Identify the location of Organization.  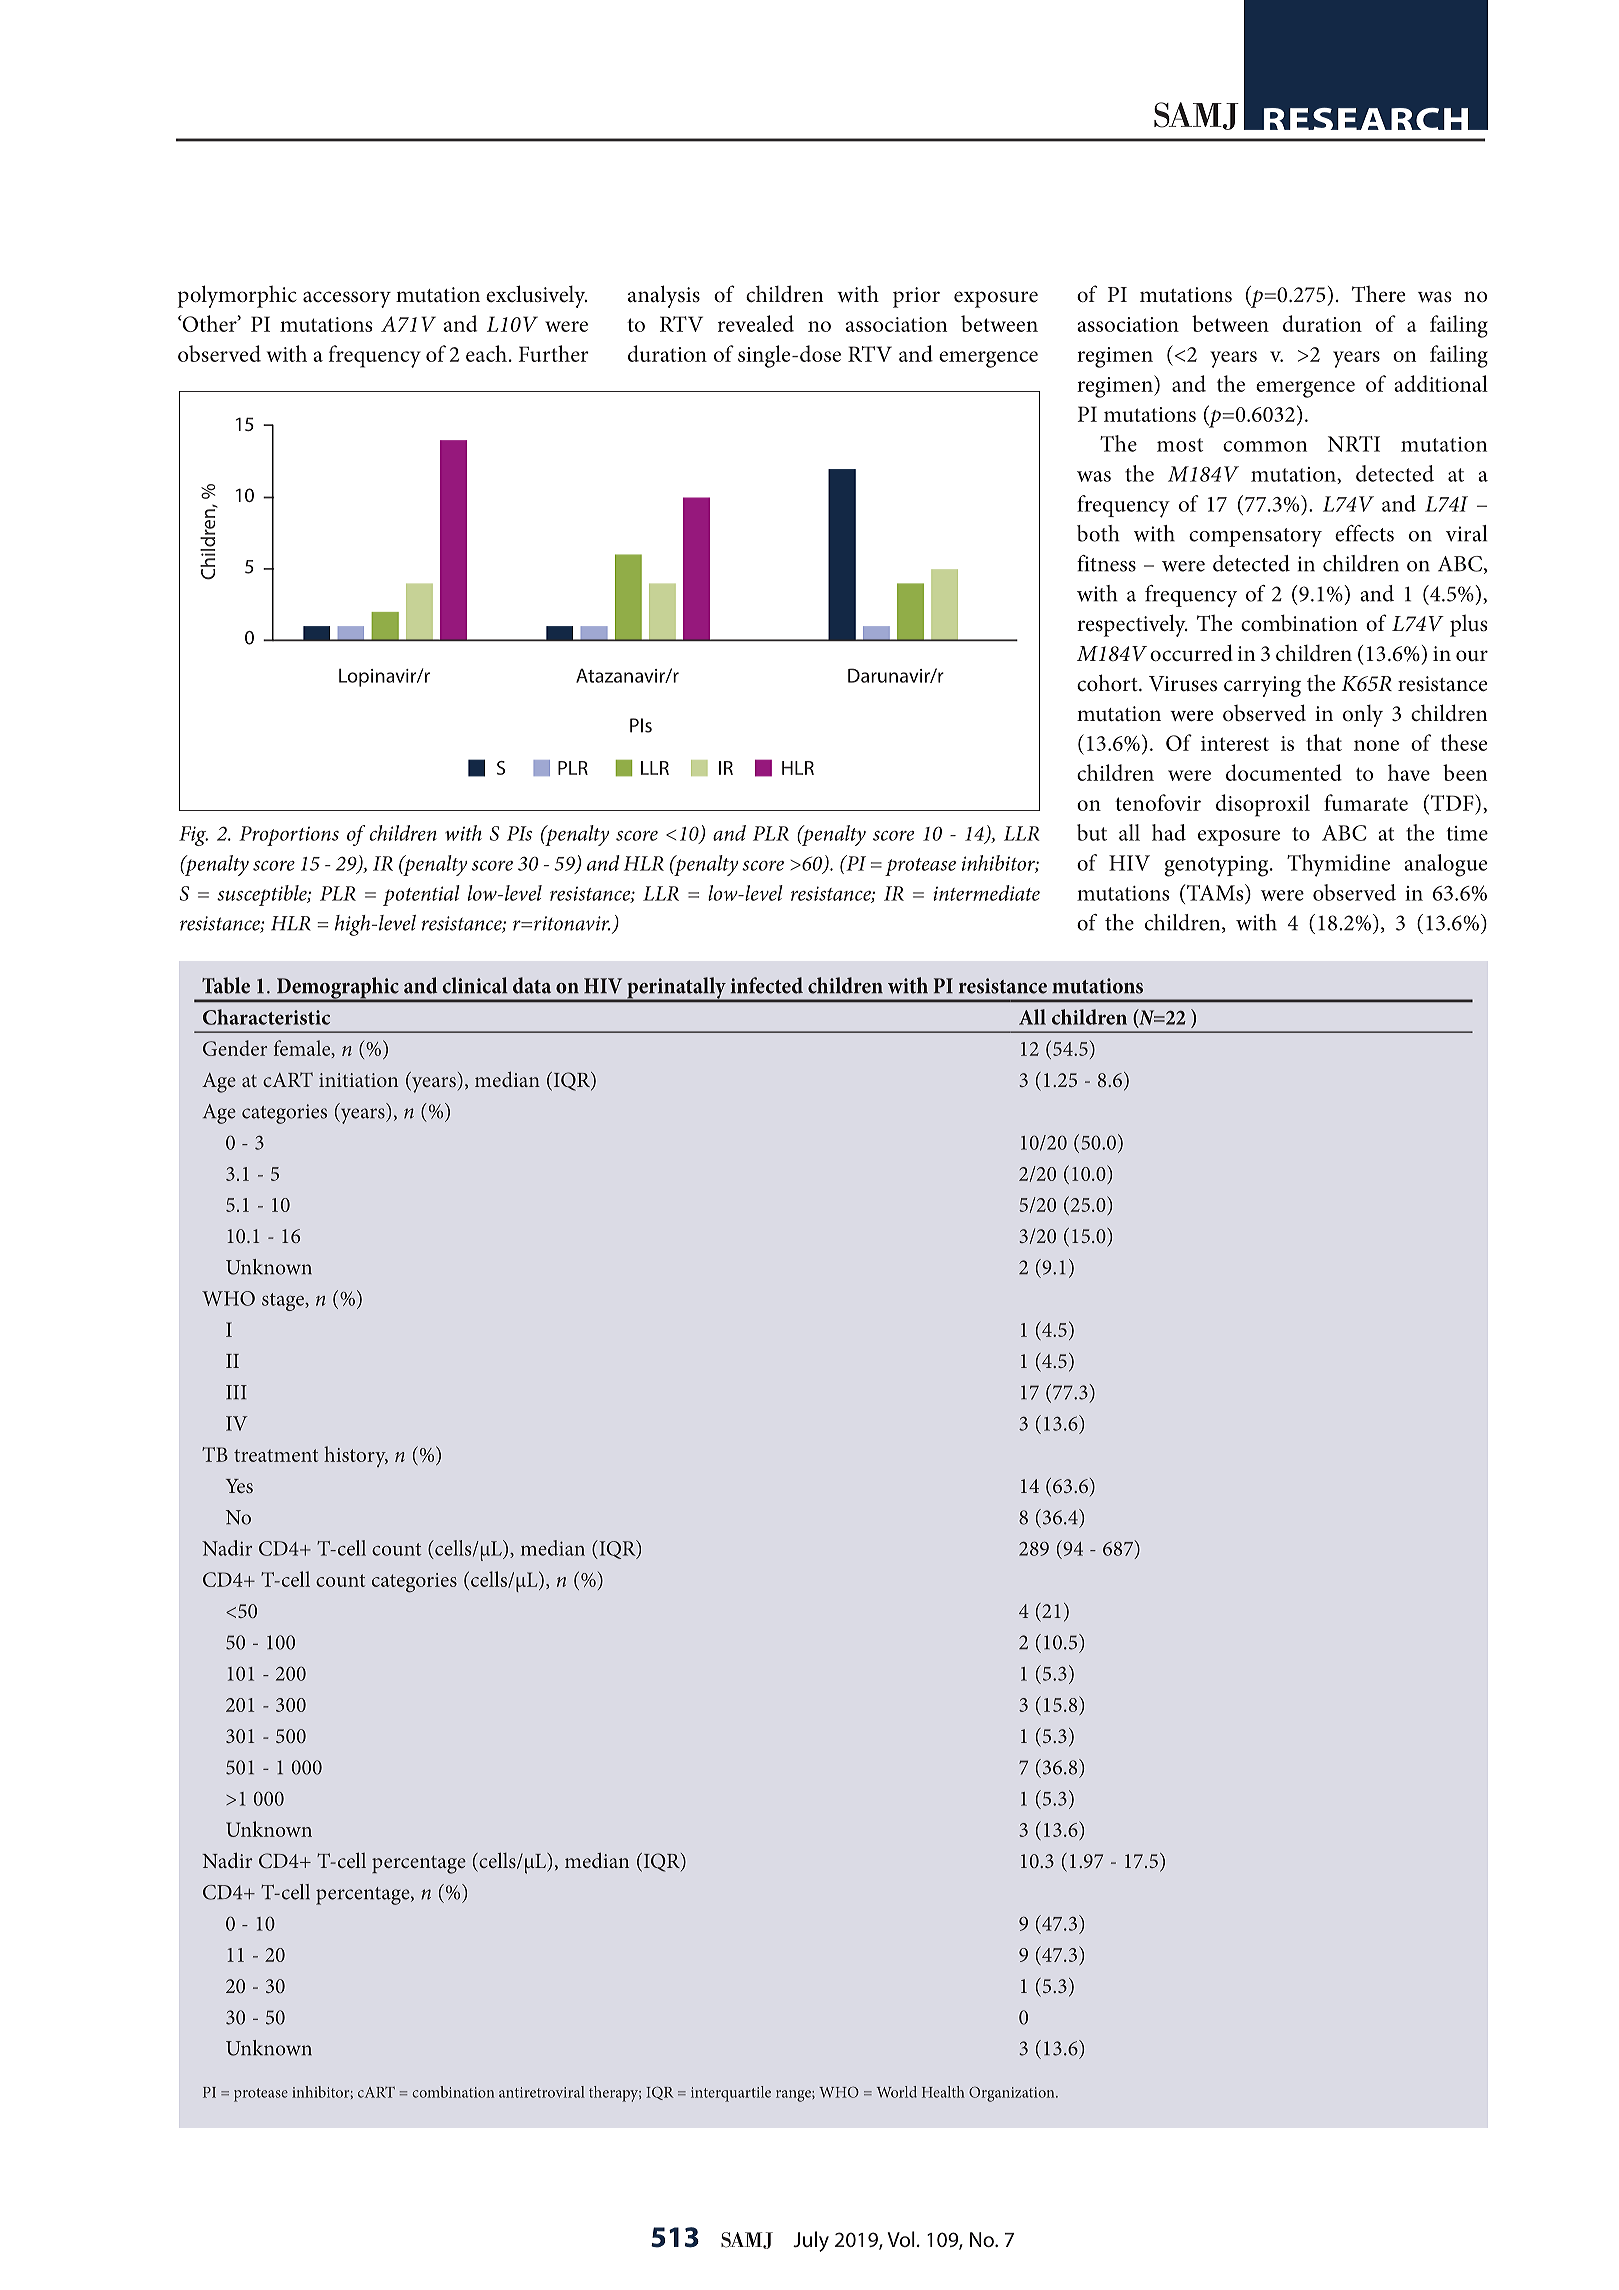
(1013, 2094).
